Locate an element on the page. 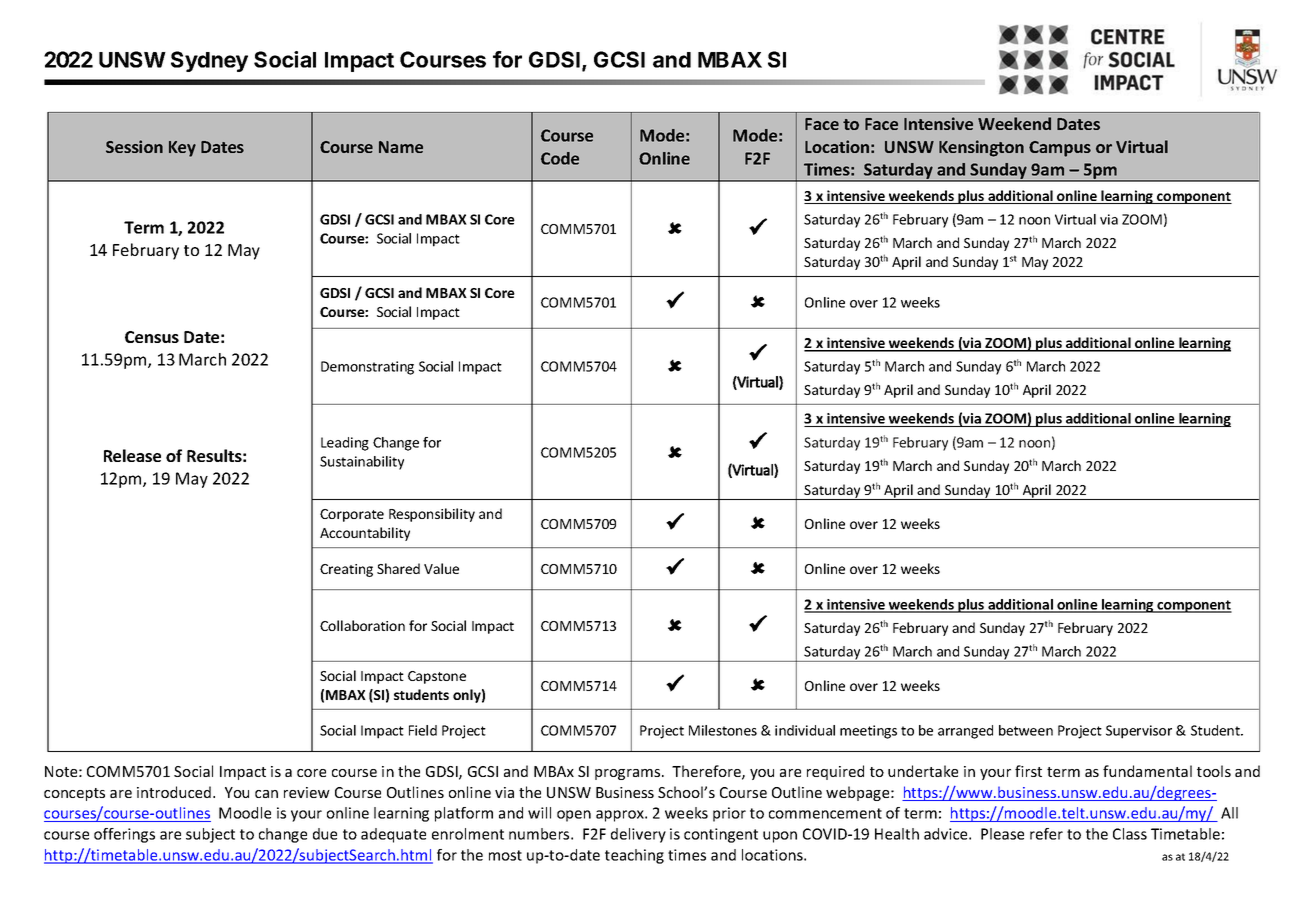 This image has width=1307, height=924. Sydney is located at coordinates (209, 61).
